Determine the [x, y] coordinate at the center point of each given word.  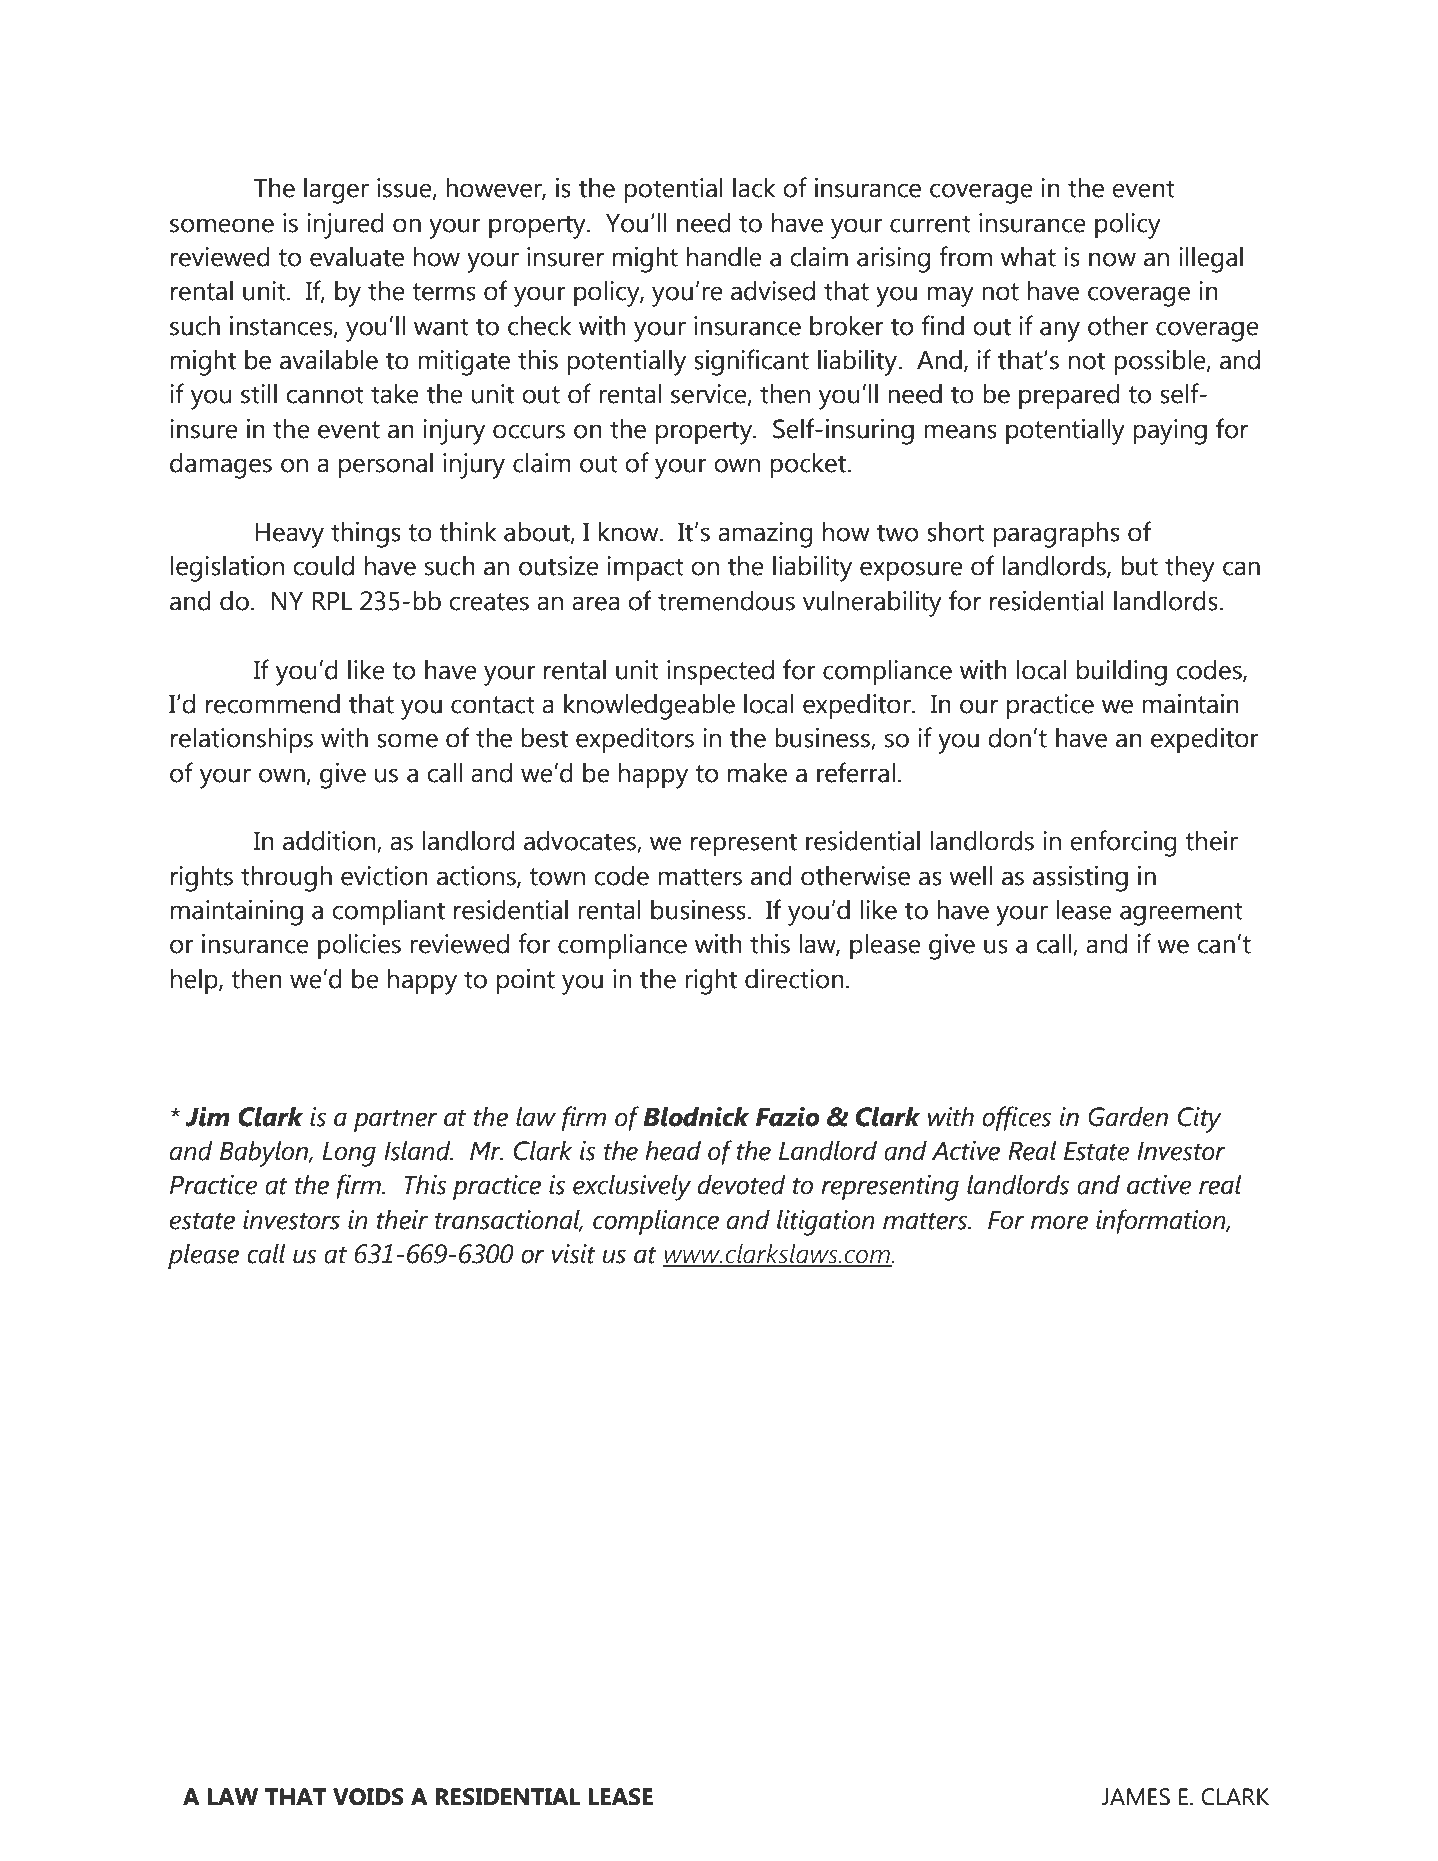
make [757, 773]
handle [724, 257]
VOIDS [368, 1797]
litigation [826, 1223]
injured [345, 226]
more [1059, 1222]
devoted [742, 1185]
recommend [273, 704]
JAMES [1135, 1797]
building [1122, 673]
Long [349, 1154]
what [1028, 257]
